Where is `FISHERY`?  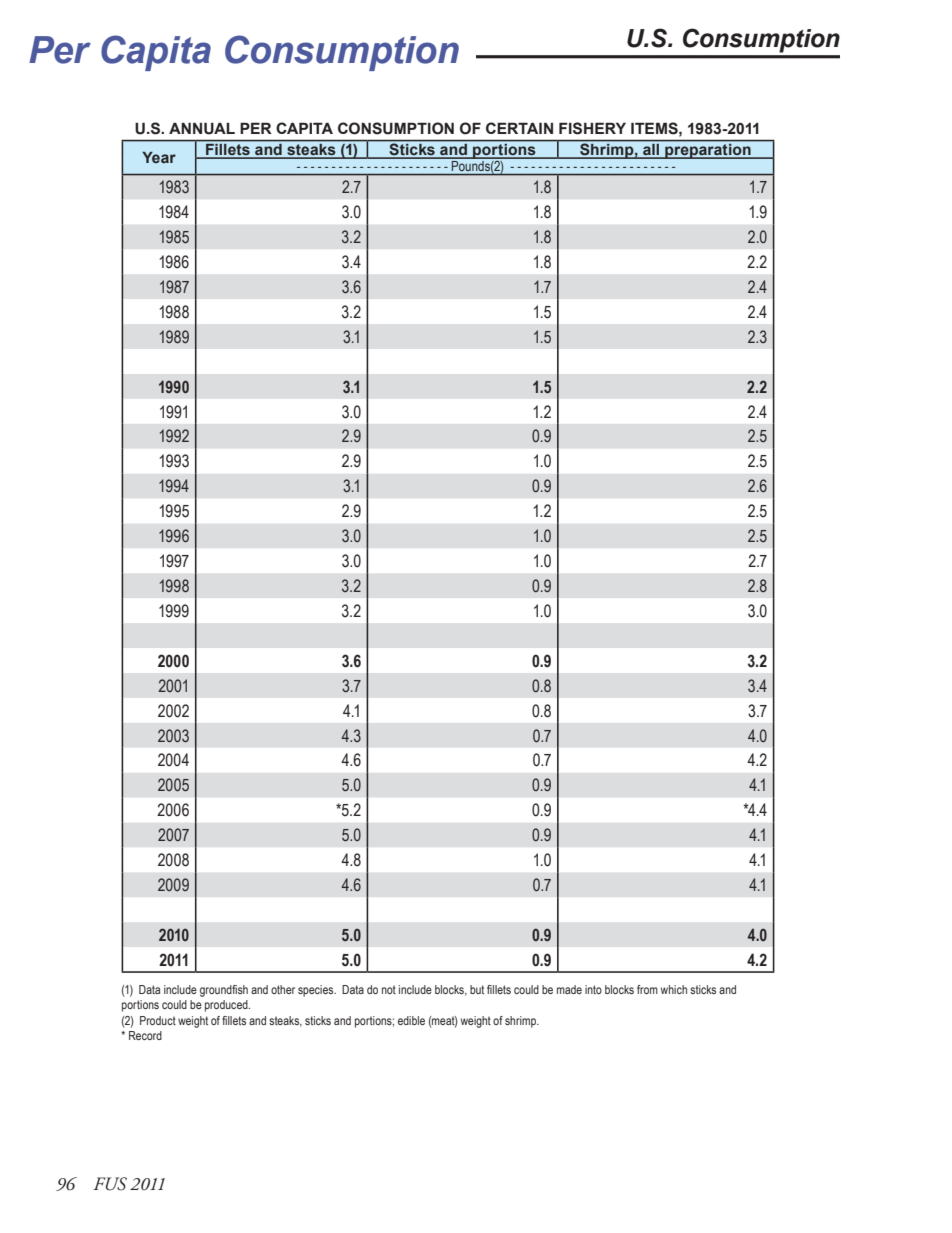 FISHERY is located at coordinates (592, 128).
